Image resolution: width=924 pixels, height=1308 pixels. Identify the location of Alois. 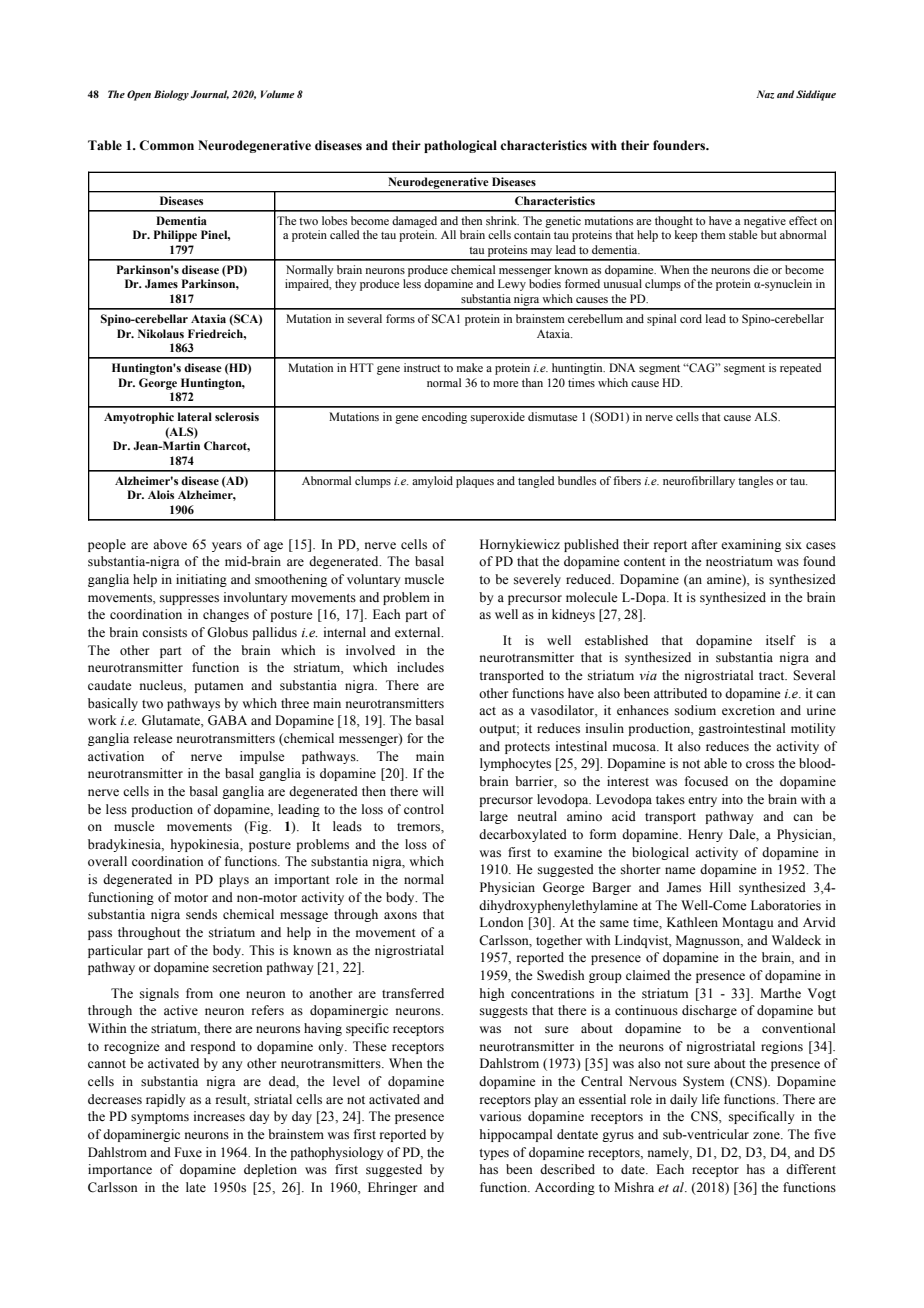
(161, 494).
